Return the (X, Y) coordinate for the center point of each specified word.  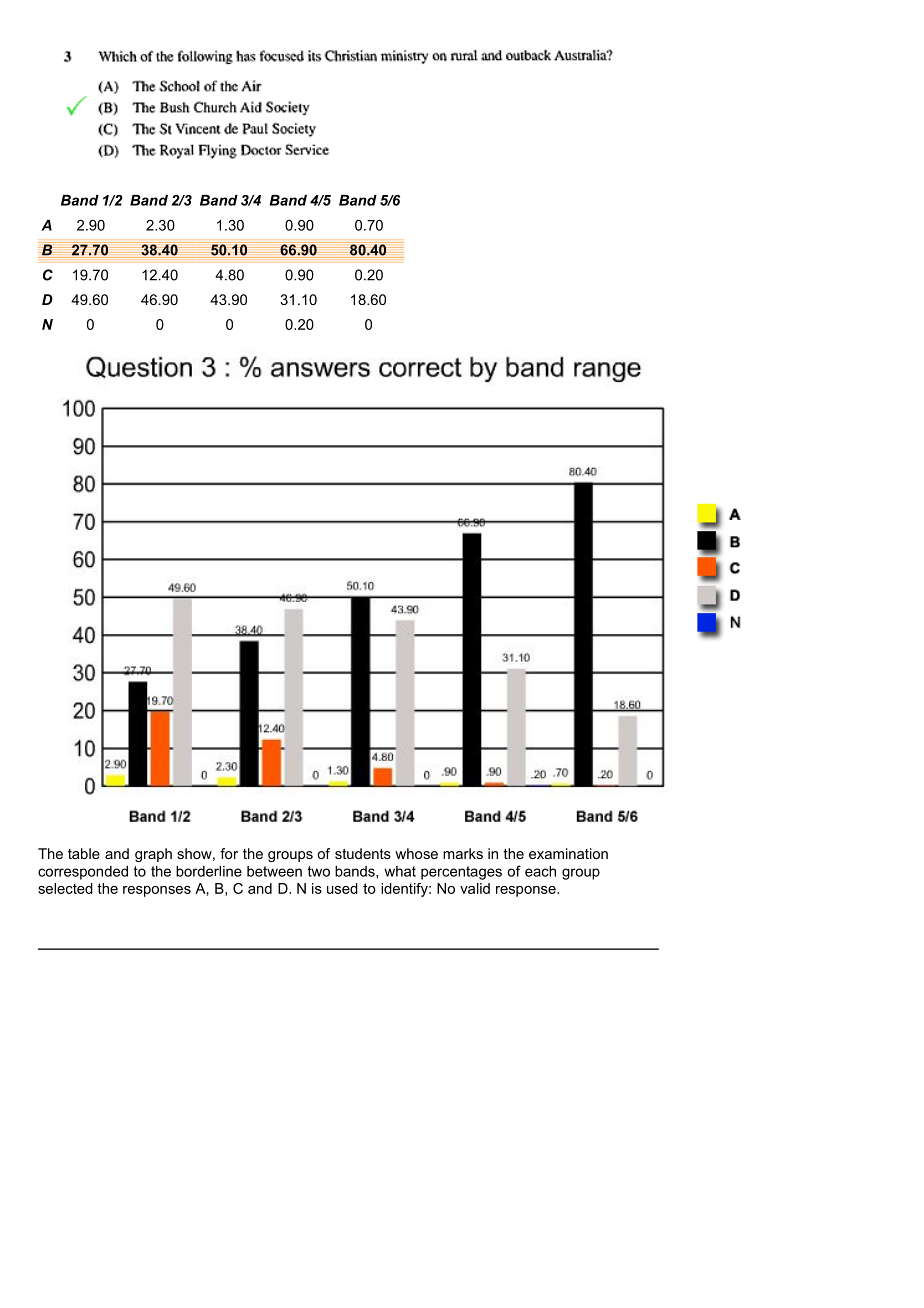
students (363, 853)
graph (153, 855)
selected (65, 888)
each (540, 871)
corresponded (83, 873)
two (319, 871)
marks (463, 853)
